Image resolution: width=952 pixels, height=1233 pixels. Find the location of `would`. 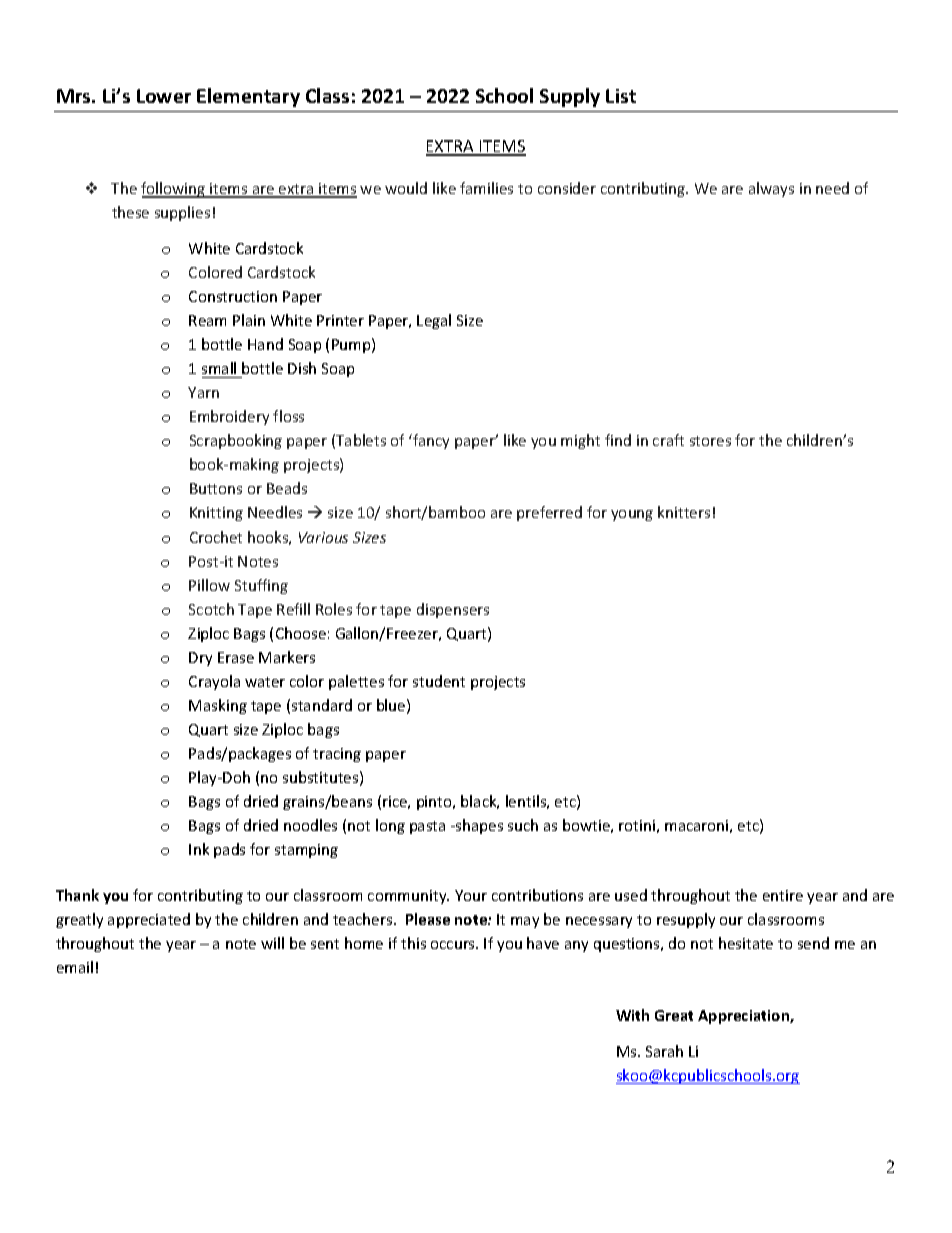

would is located at coordinates (406, 188).
